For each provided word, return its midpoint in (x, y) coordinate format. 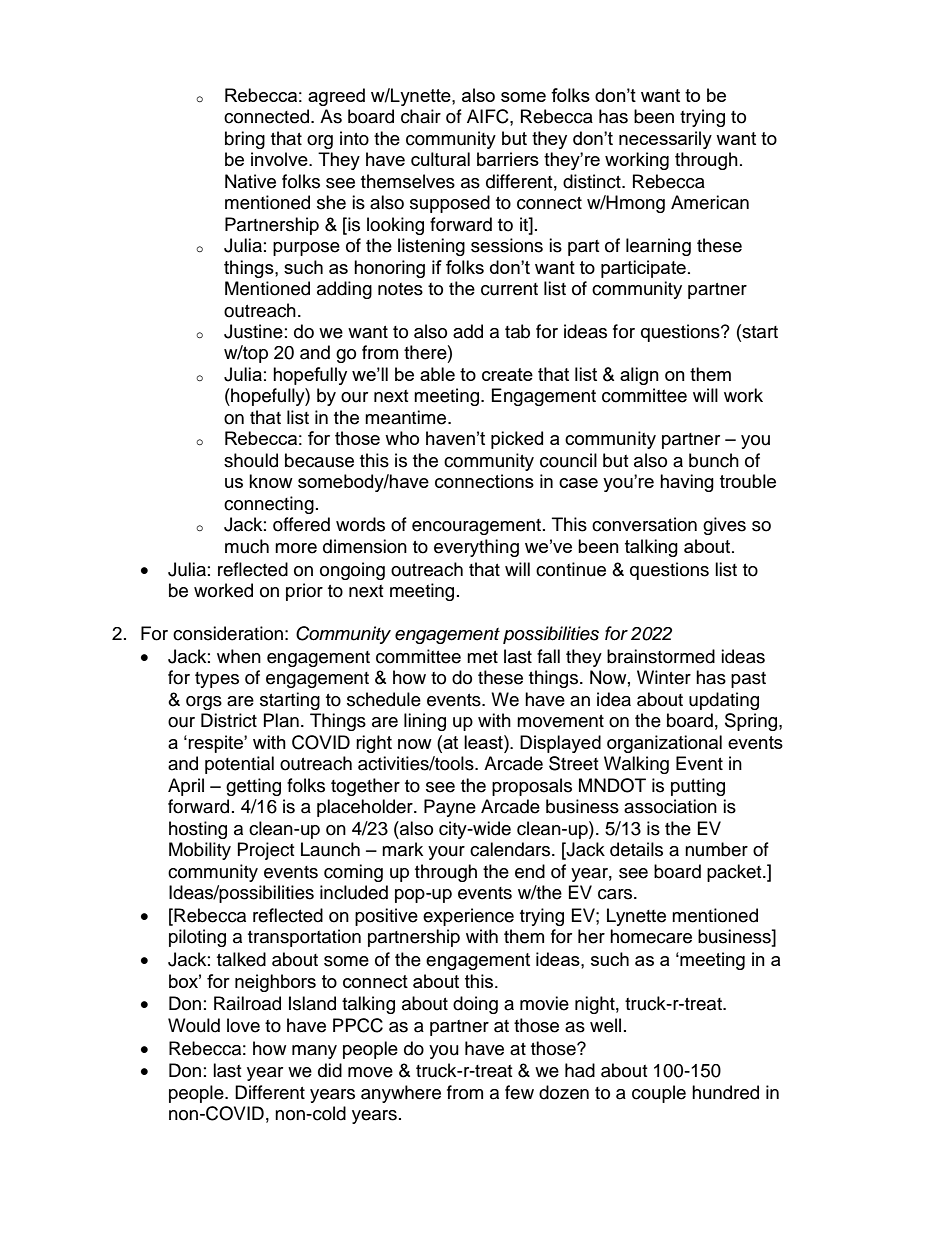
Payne (450, 808)
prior (304, 592)
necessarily (665, 140)
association (670, 806)
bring (245, 140)
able (437, 374)
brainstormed (661, 656)
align (639, 376)
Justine (253, 331)
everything (476, 548)
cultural (440, 159)
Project (266, 851)
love (243, 1025)
